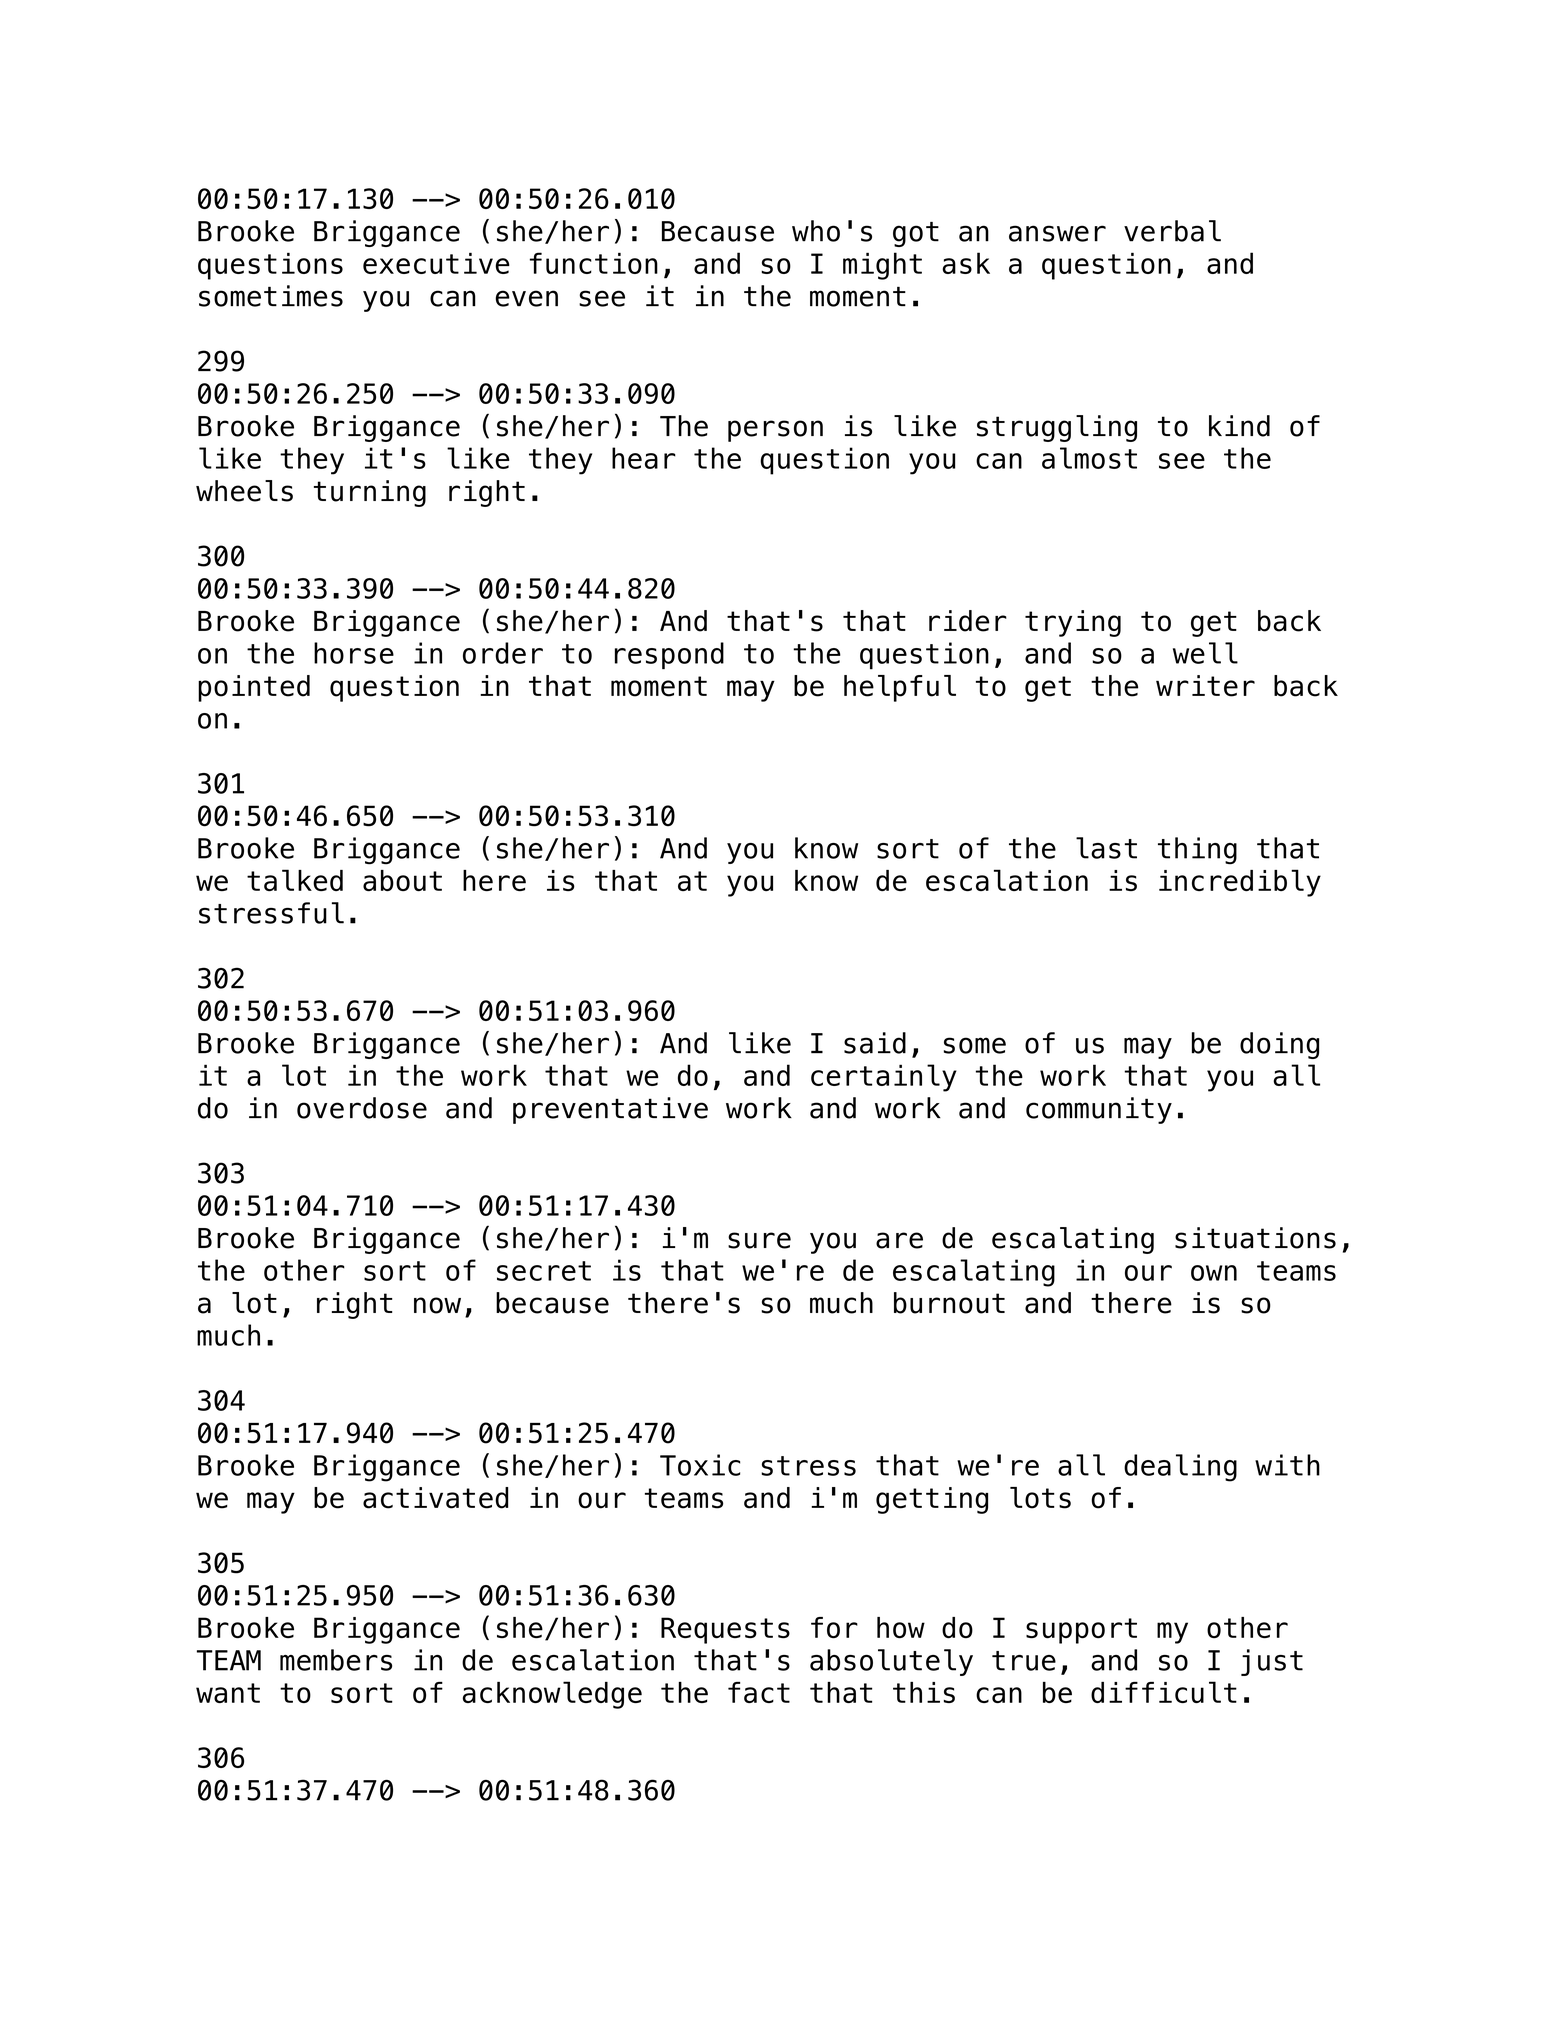 This screenshot has width=1562, height=2021. I want to click on difficult, so click(1164, 1692).
